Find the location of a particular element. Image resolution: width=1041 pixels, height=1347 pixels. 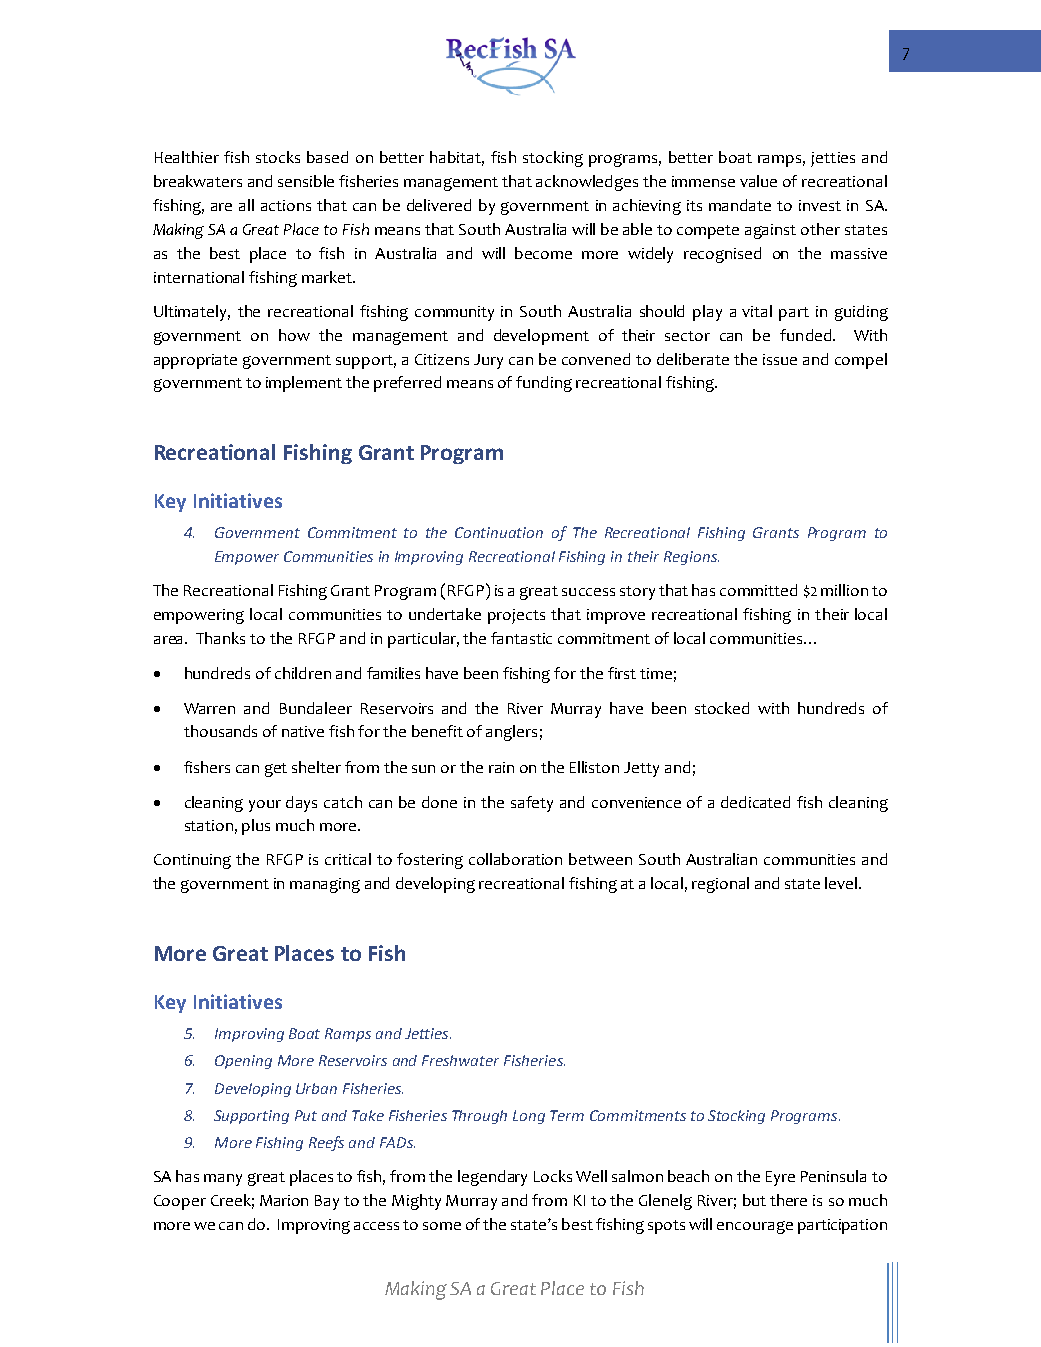

acknowledges is located at coordinates (587, 183).
